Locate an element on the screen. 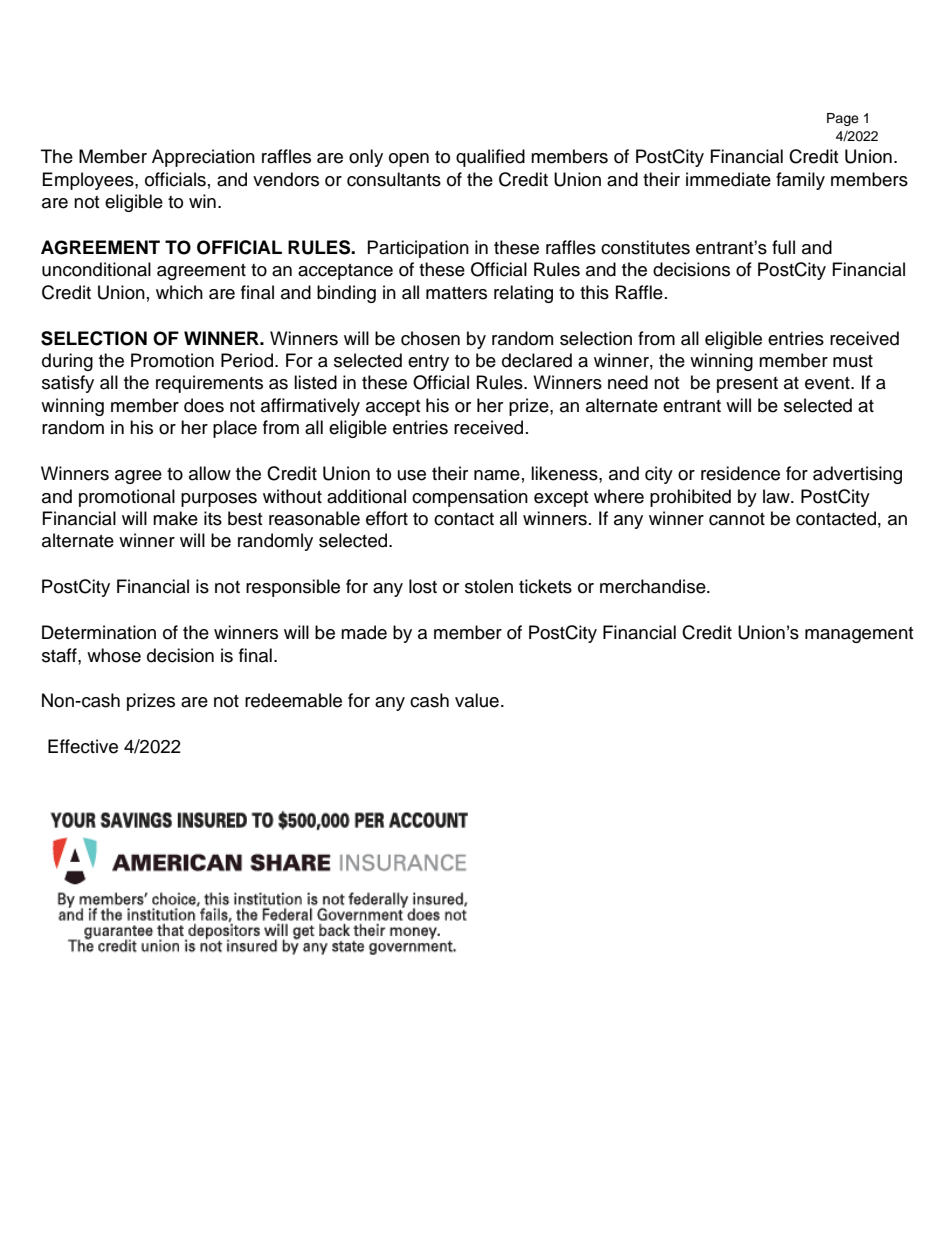  name is located at coordinates (497, 475).
